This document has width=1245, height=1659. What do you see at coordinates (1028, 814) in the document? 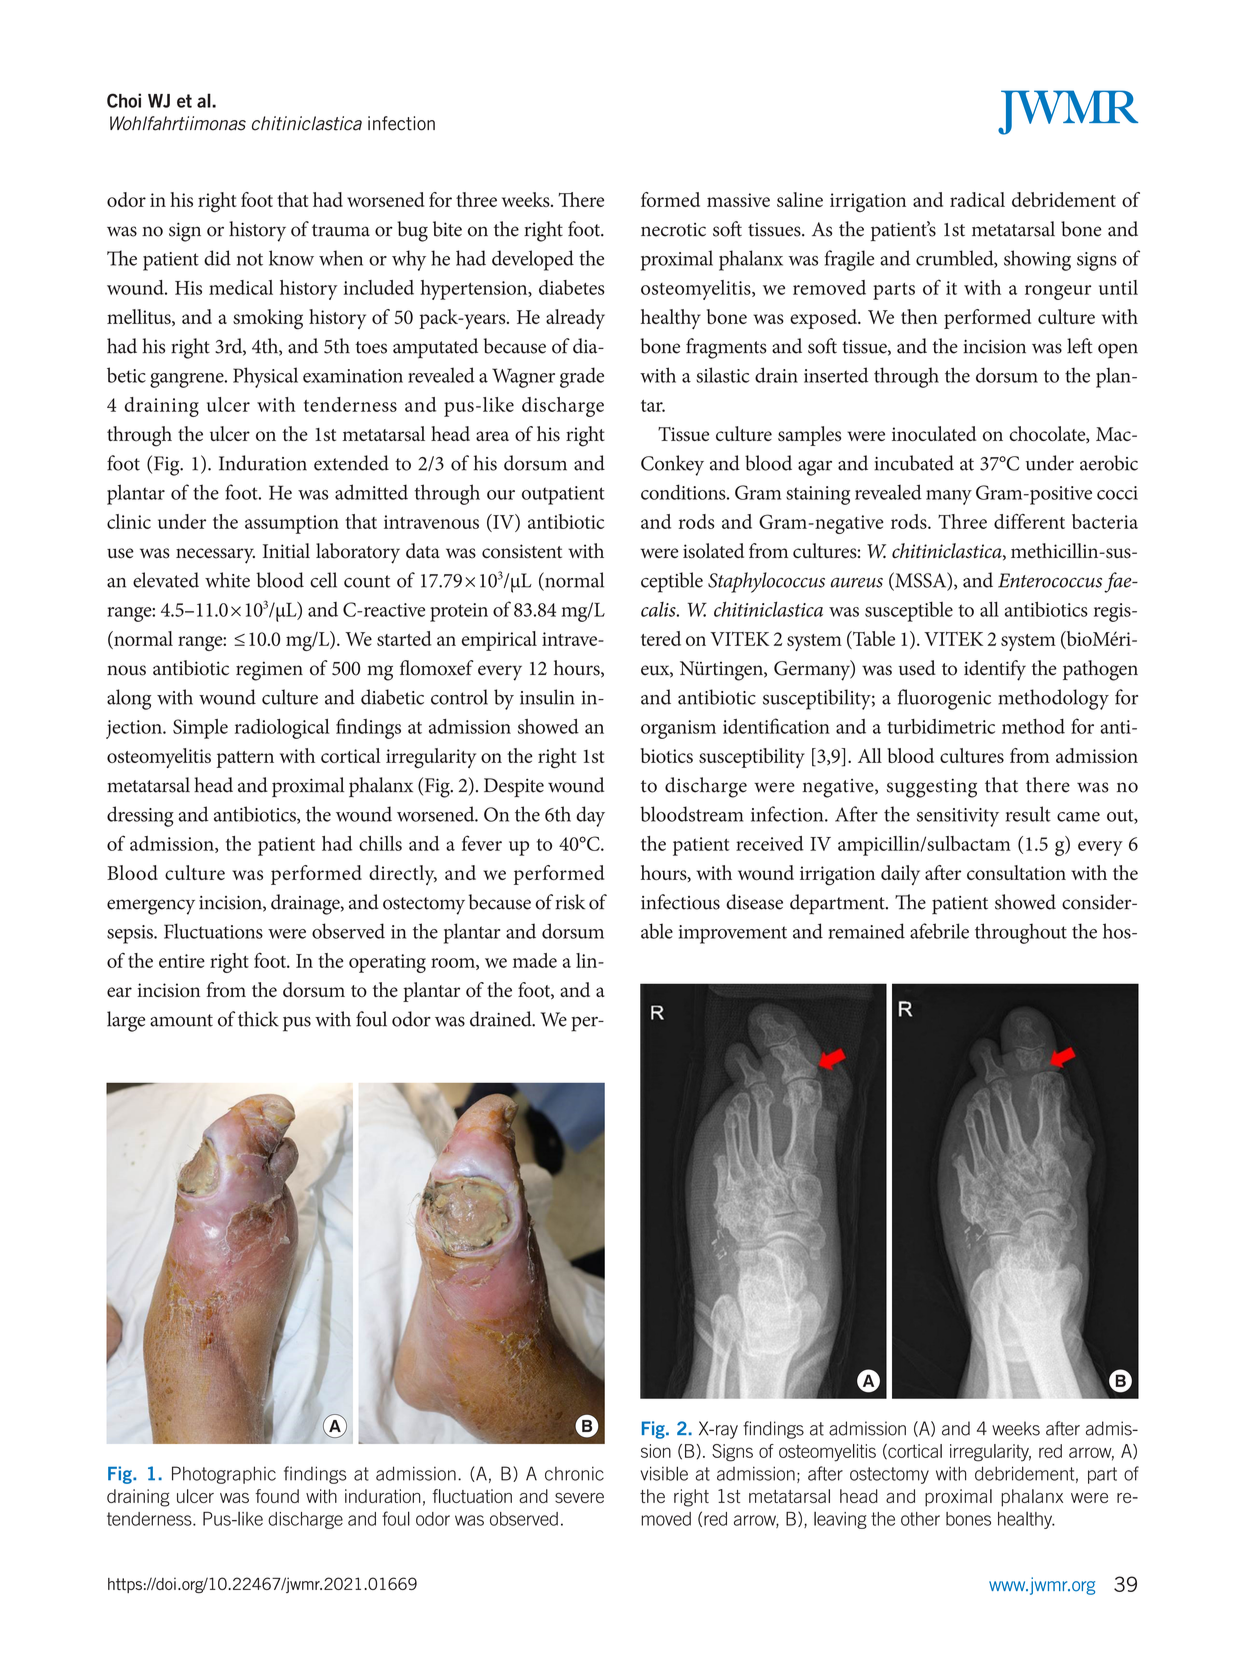
I see `result` at bounding box center [1028, 814].
